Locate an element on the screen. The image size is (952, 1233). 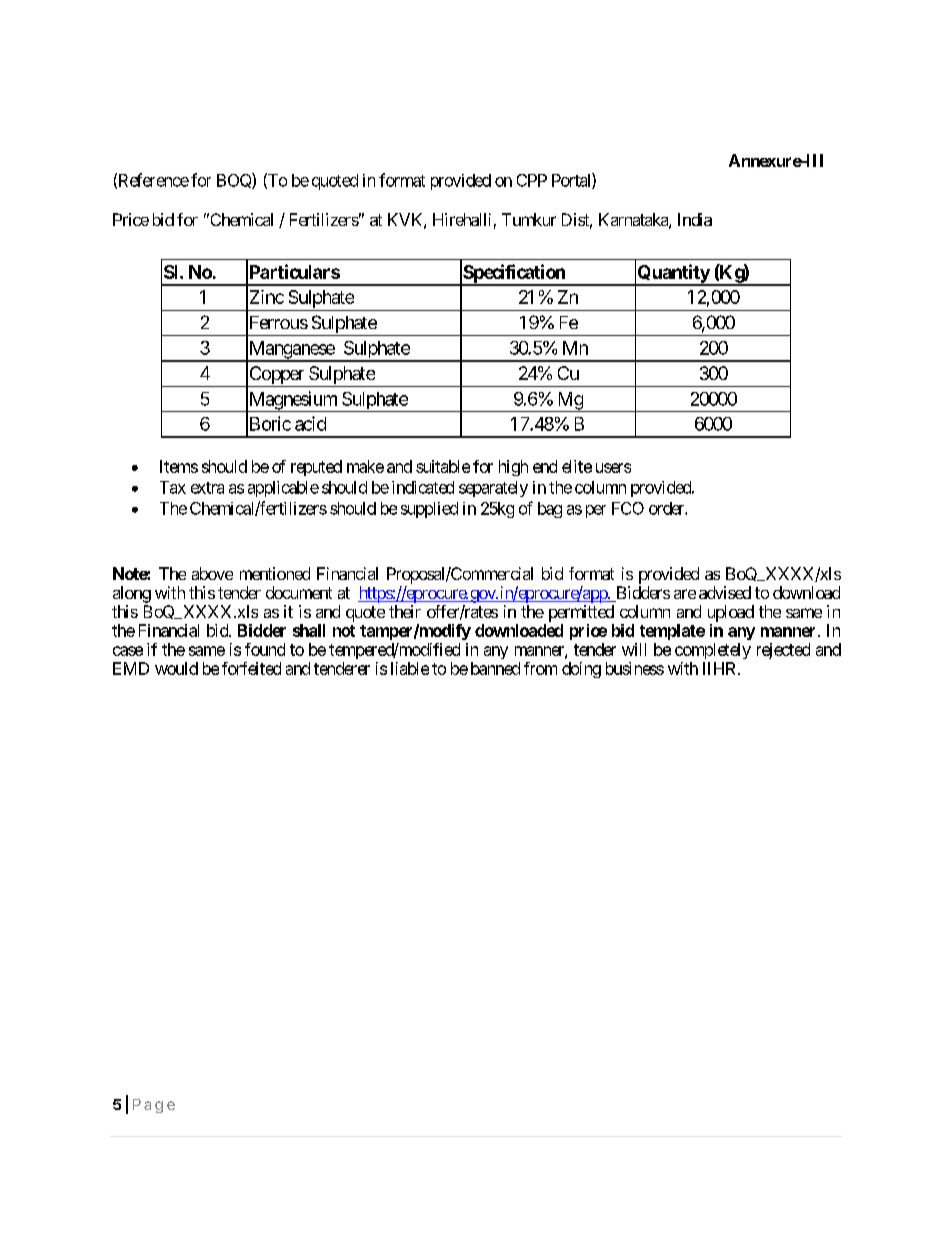
acid is located at coordinates (310, 423).
